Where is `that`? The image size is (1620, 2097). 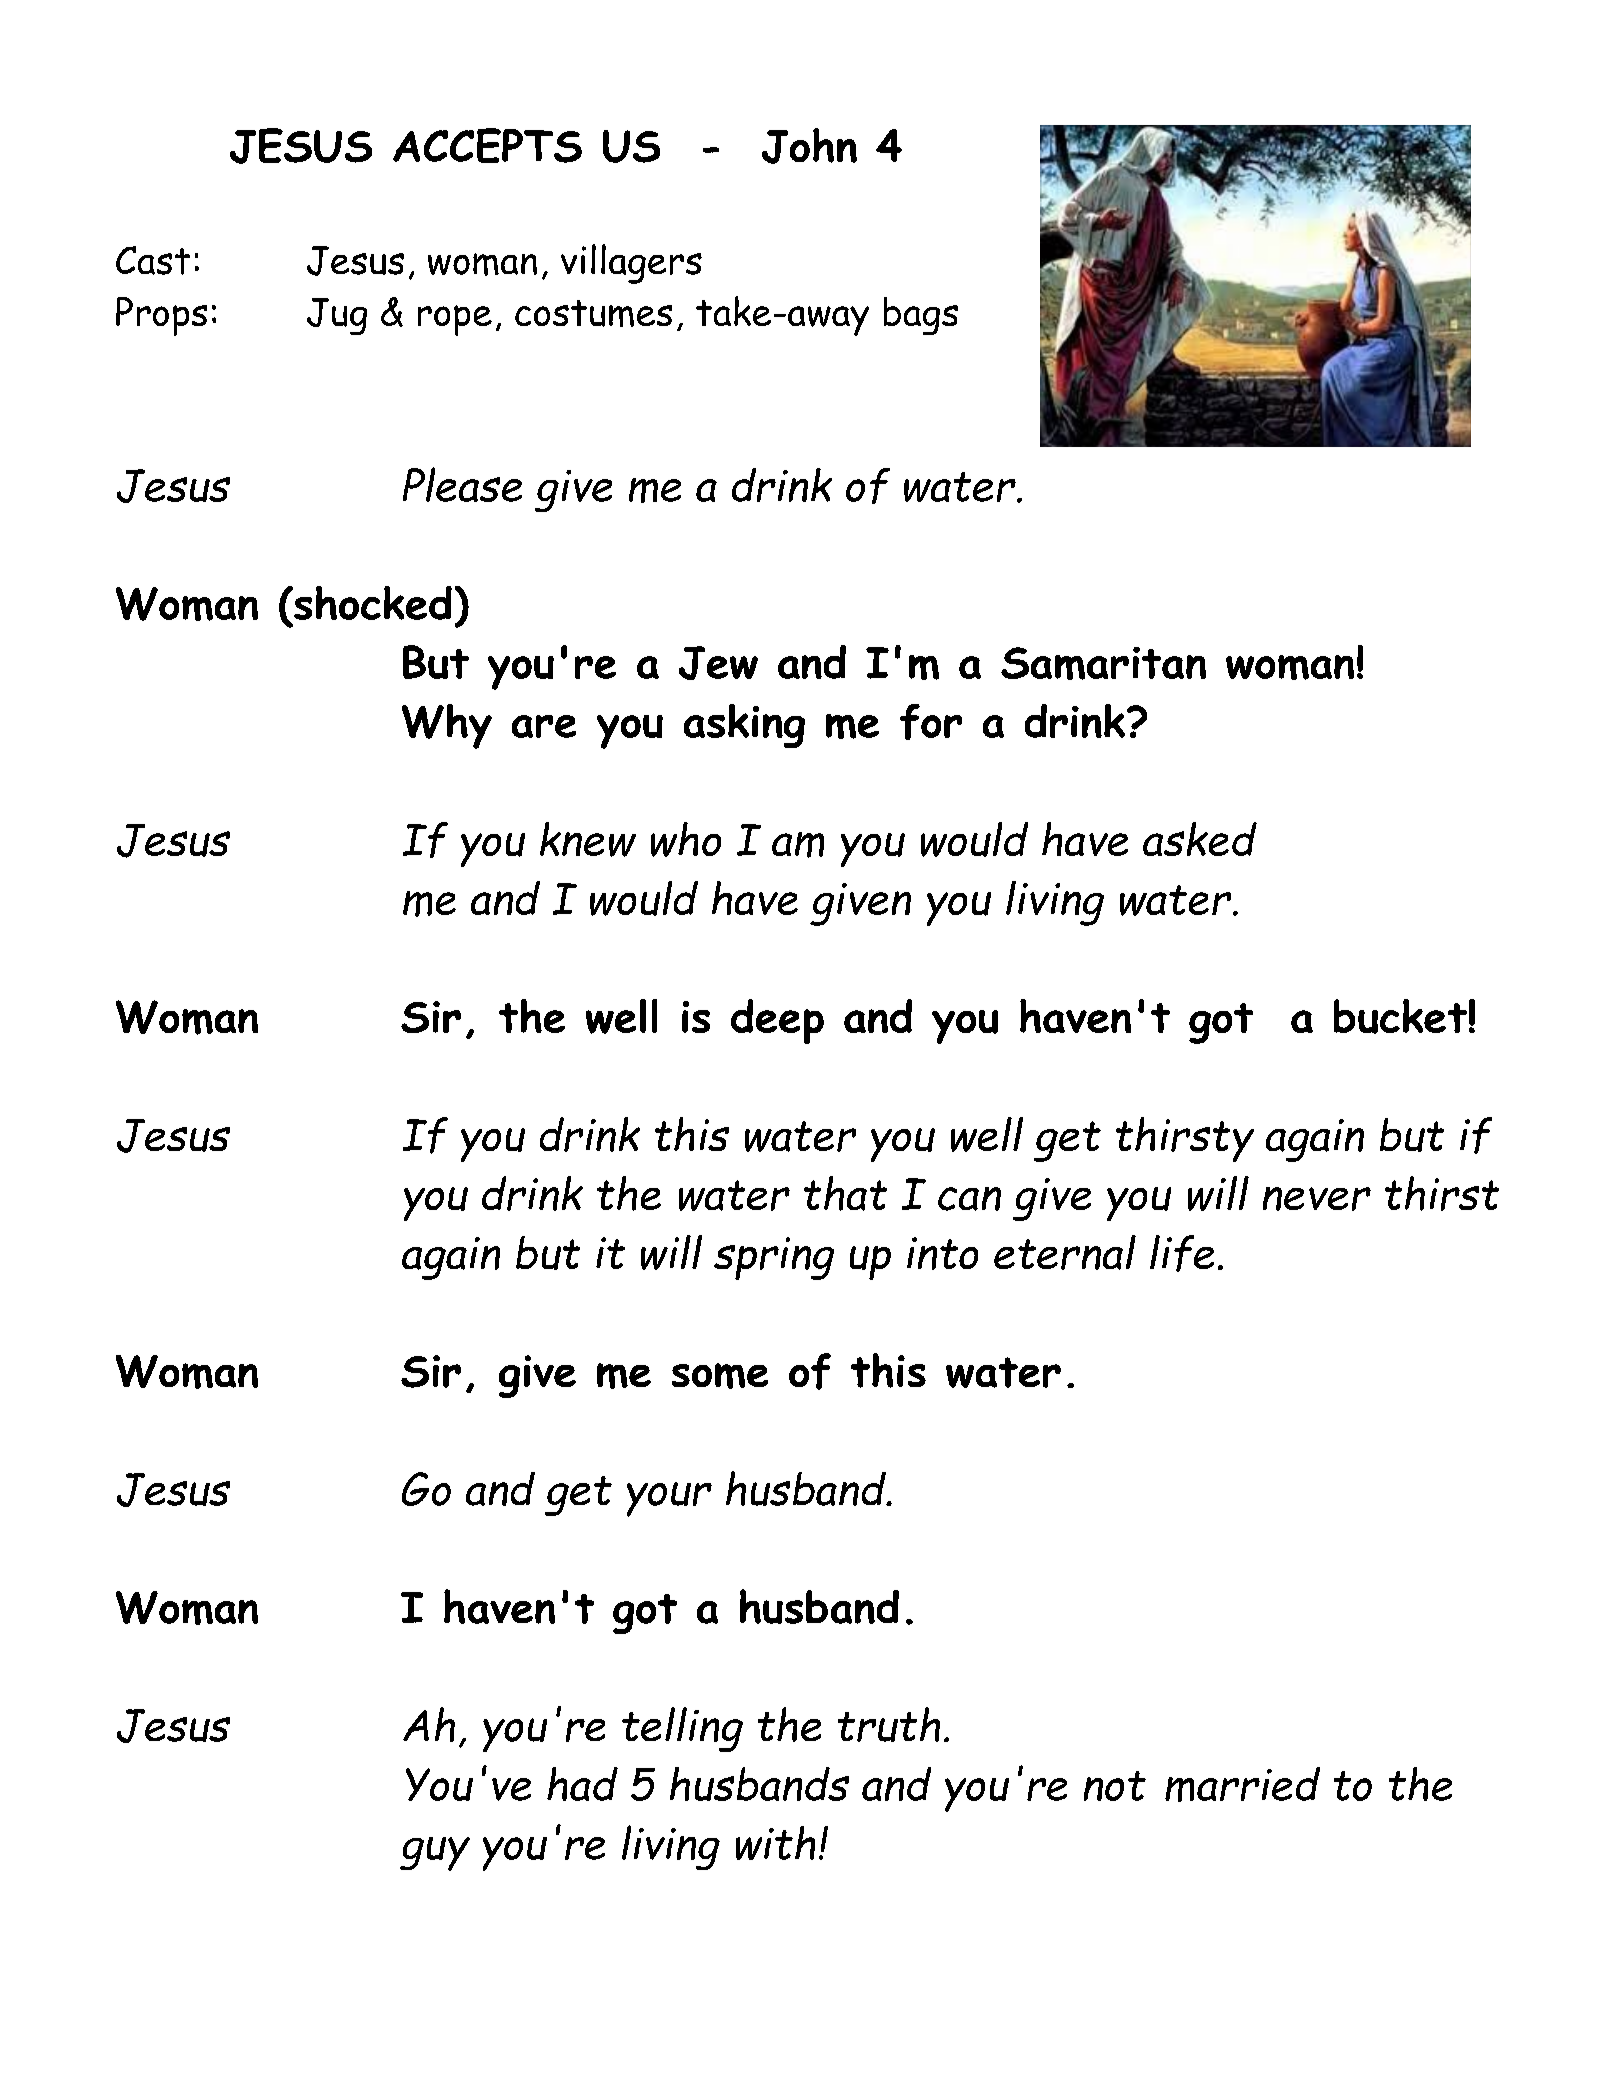
that is located at coordinates (845, 1193).
